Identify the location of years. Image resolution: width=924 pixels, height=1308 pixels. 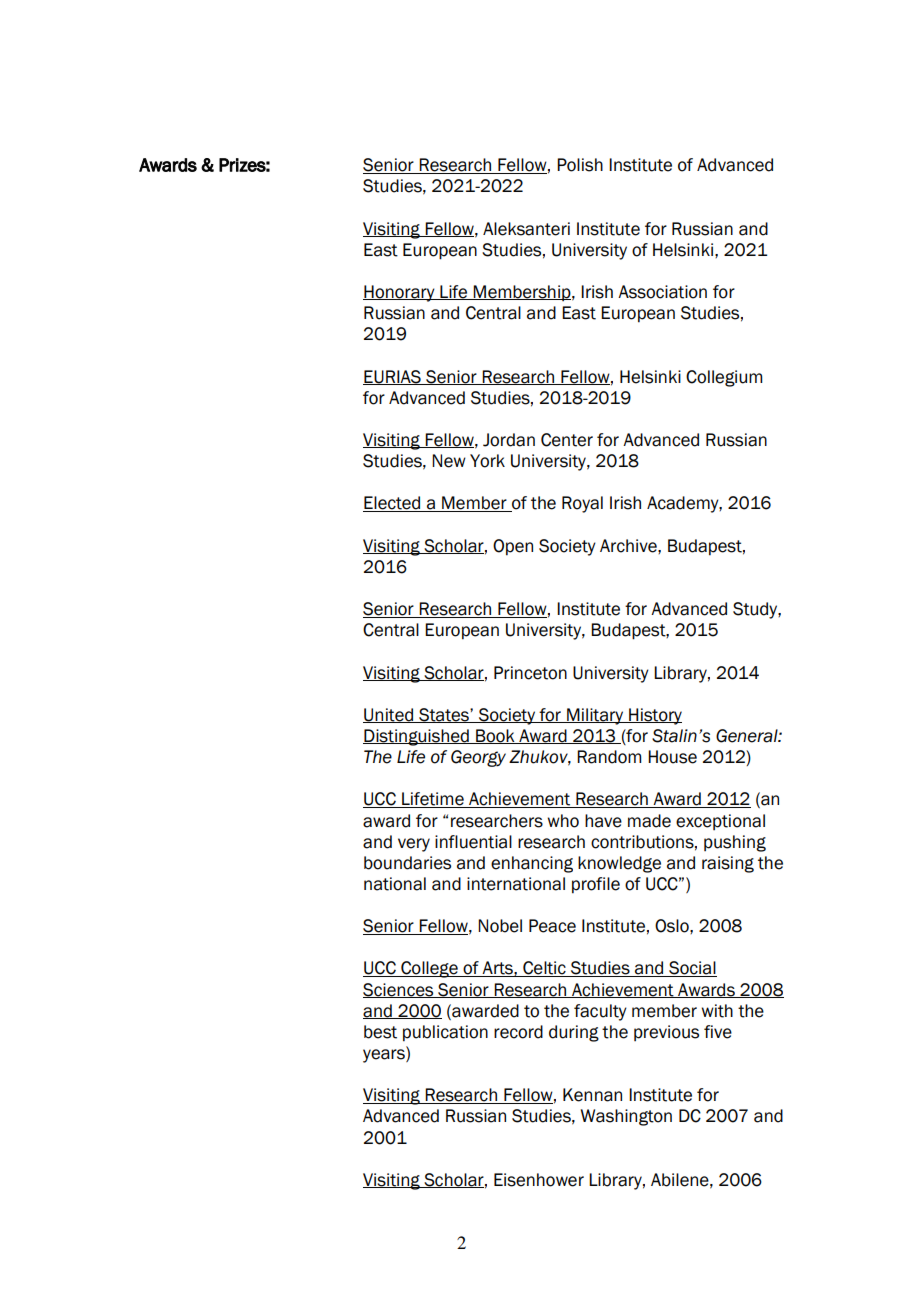
(385, 1055).
